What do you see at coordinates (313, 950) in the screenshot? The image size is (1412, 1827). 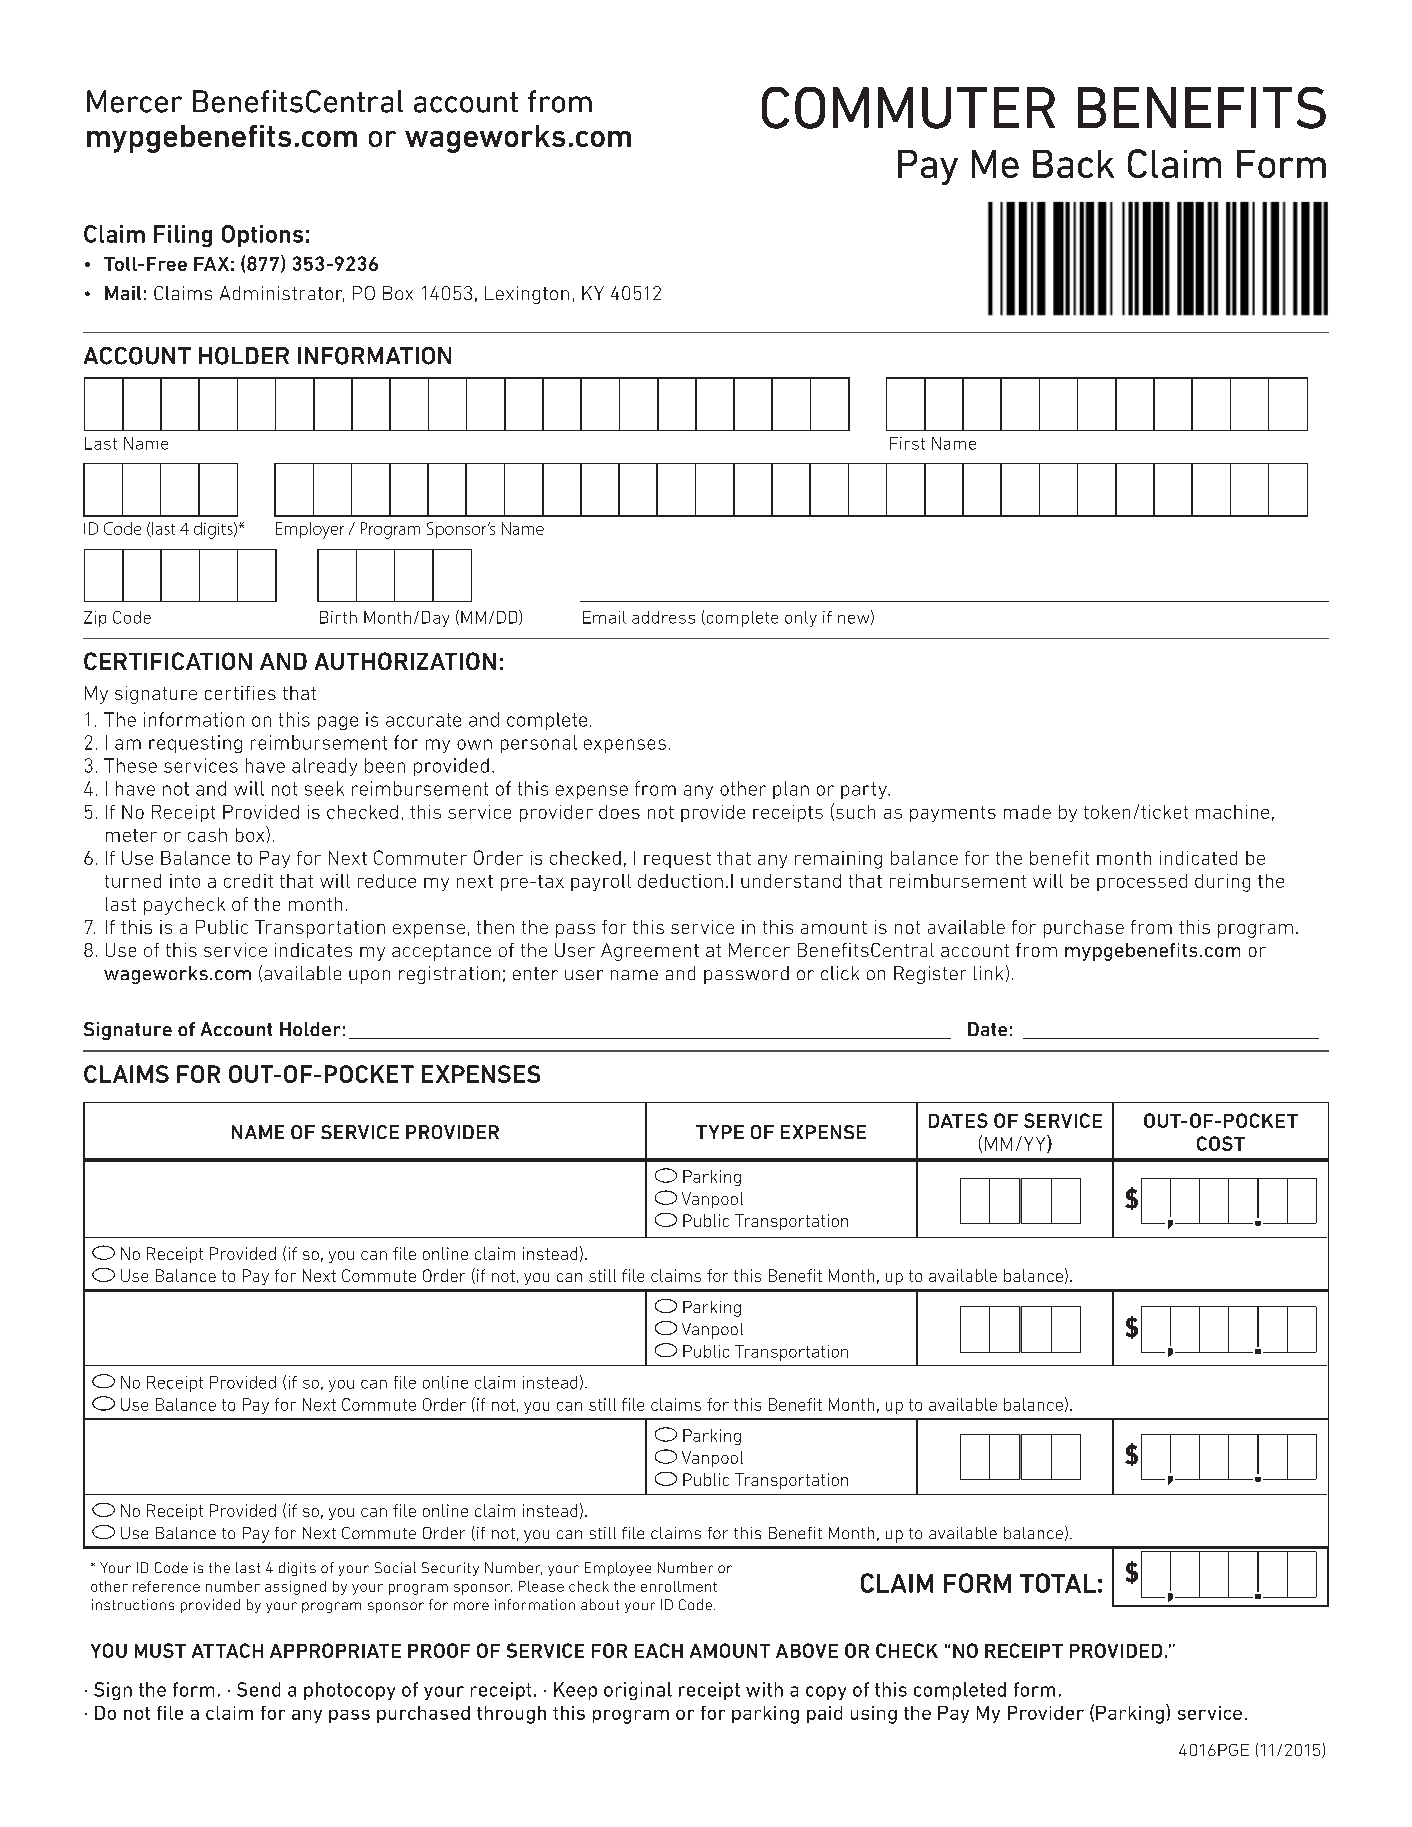 I see `indicates` at bounding box center [313, 950].
